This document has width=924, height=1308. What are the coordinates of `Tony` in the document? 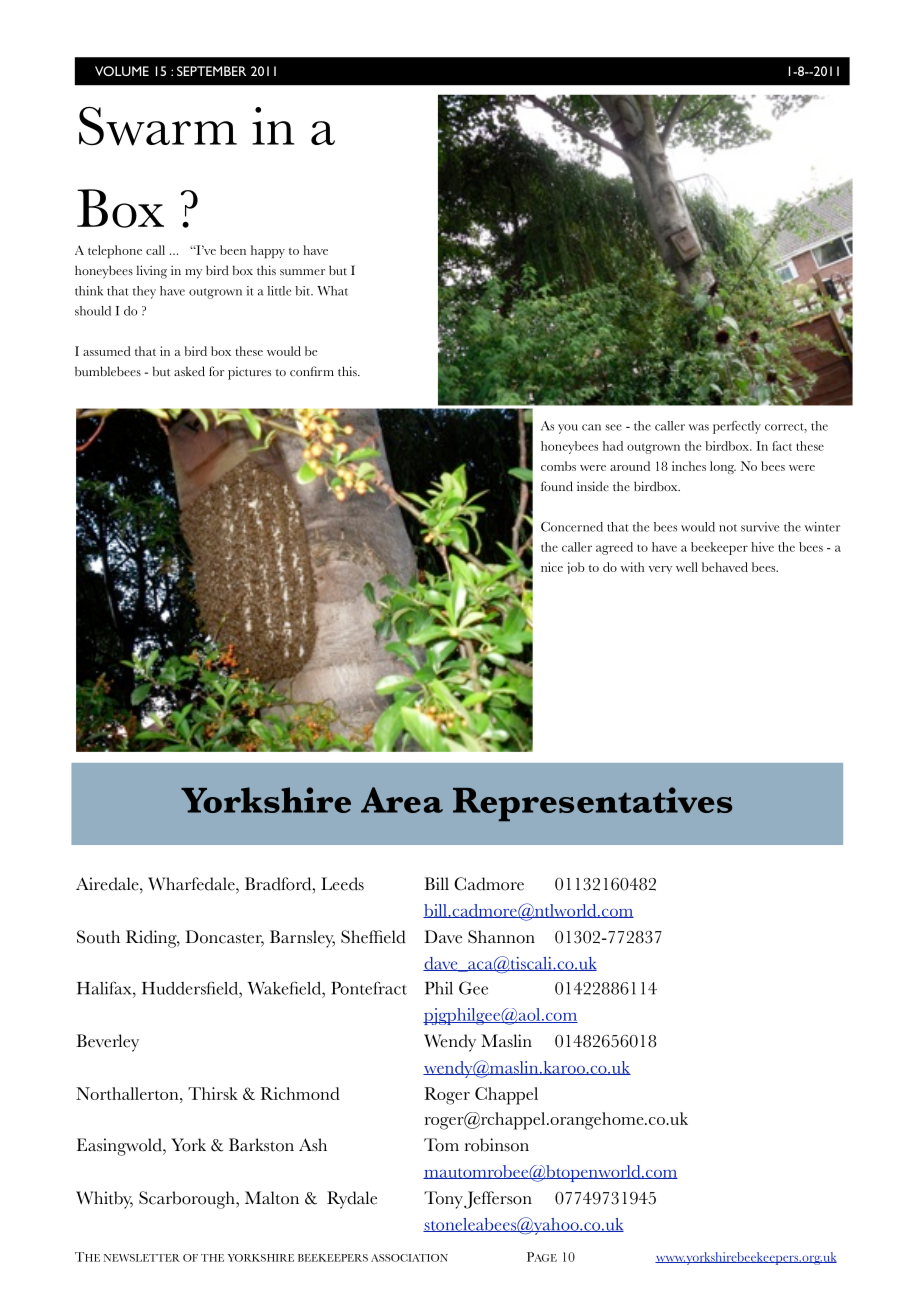 It's located at (443, 1200).
